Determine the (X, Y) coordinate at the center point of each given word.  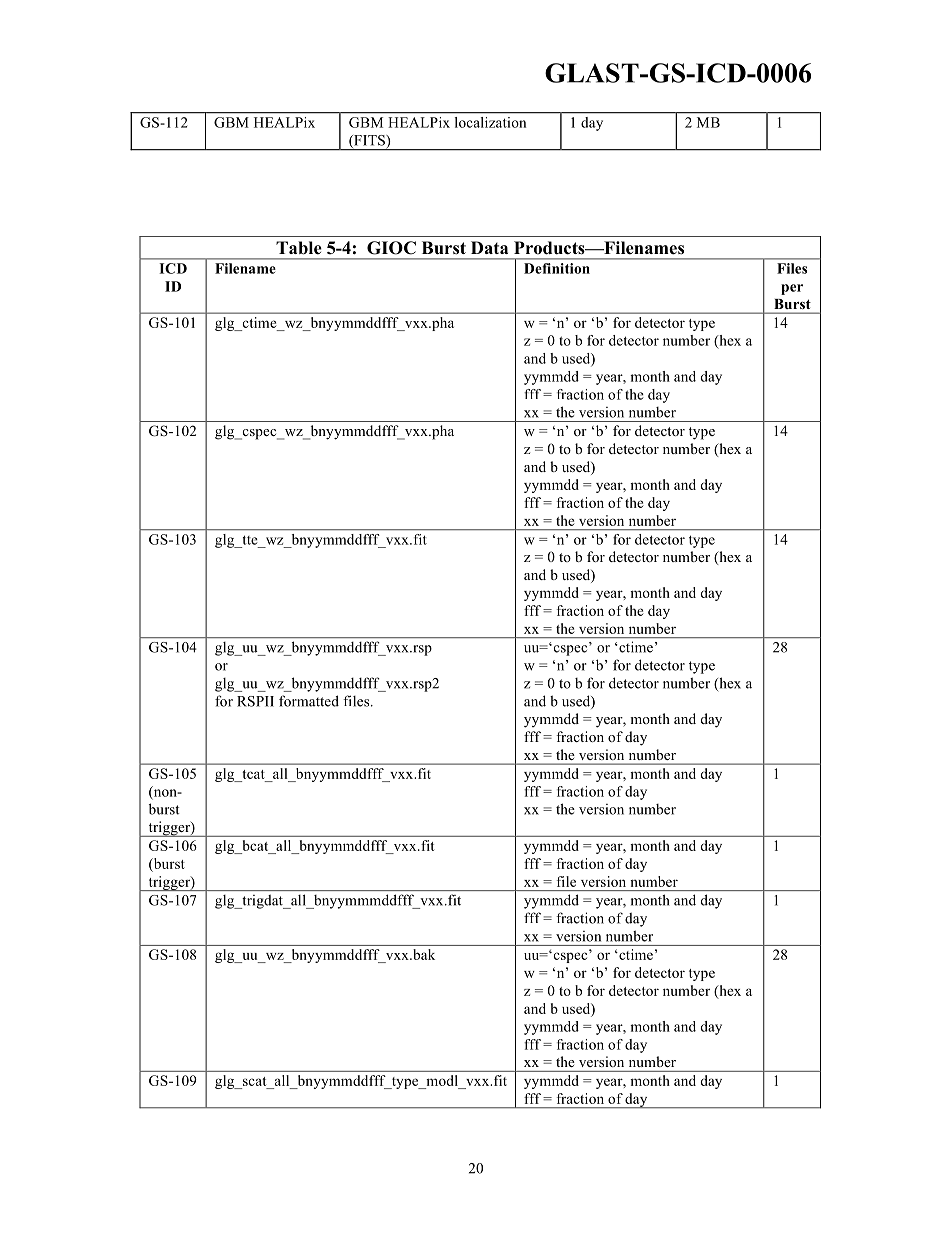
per (792, 289)
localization (490, 122)
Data (489, 247)
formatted (309, 701)
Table (299, 248)
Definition (557, 268)
